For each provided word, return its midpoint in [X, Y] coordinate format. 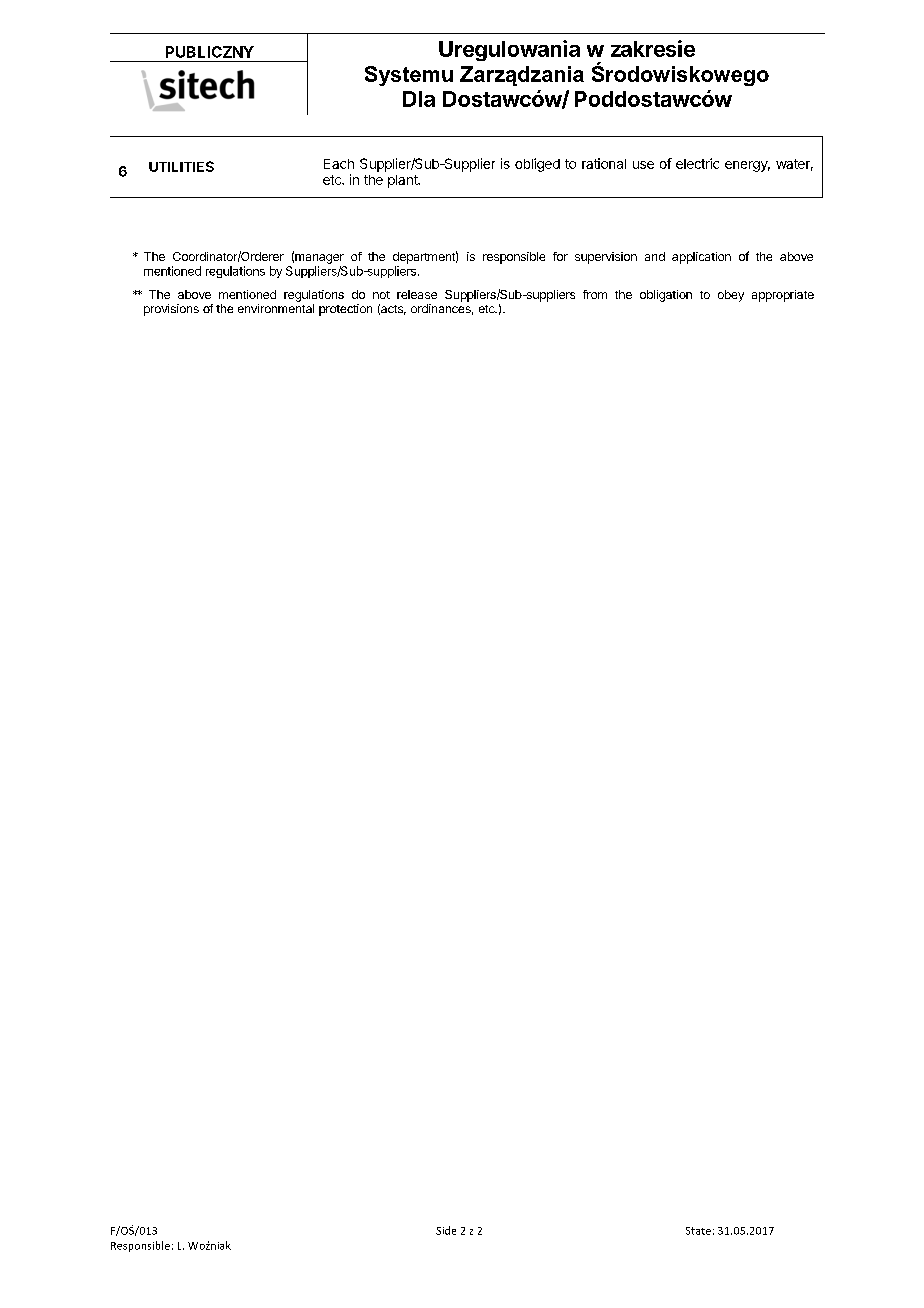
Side [446, 1230]
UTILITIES [181, 166]
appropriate [783, 296]
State [698, 1231]
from [595, 294]
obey [731, 296]
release [417, 294]
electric [697, 163]
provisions [171, 310]
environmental [276, 308]
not [381, 295]
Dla [419, 99]
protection [345, 310]
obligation [666, 296]
